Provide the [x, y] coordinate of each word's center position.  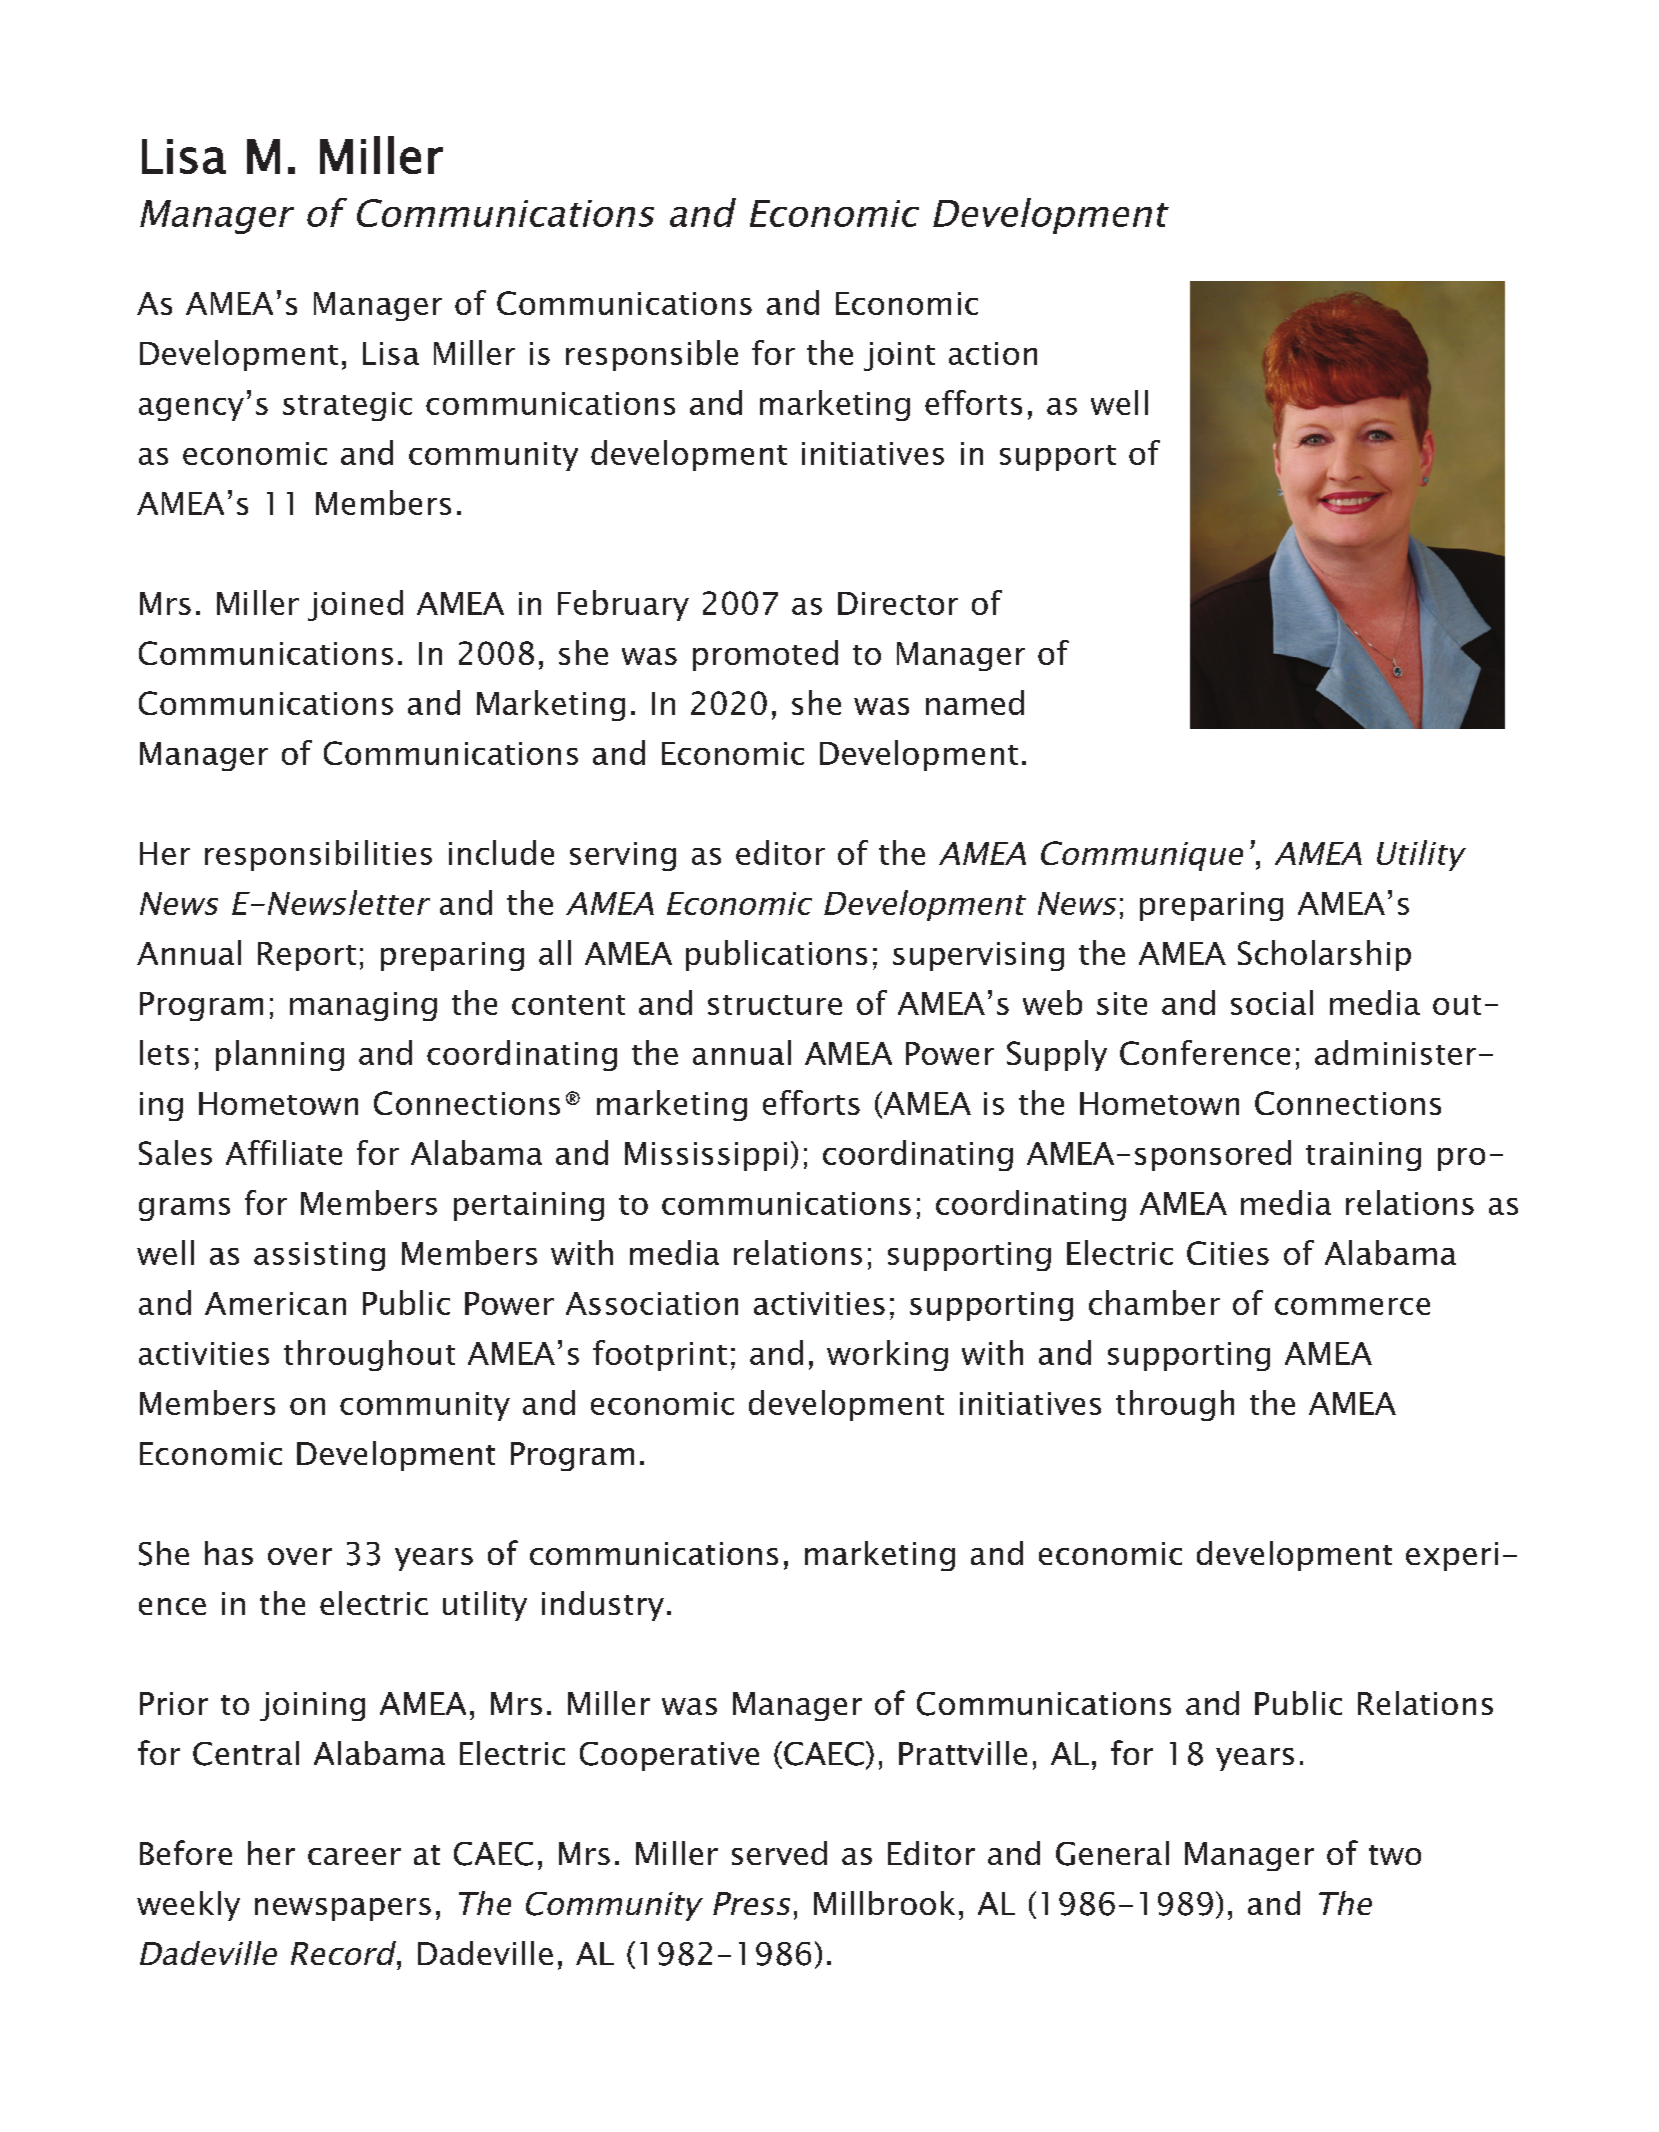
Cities [1228, 1253]
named [975, 702]
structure [775, 1005]
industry [603, 1606]
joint [899, 356]
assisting [319, 1256]
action [993, 353]
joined [355, 605]
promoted [765, 655]
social [1272, 1002]
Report [307, 956]
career [354, 1856]
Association [652, 1303]
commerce [1352, 1306]
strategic [347, 406]
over [300, 1556]
